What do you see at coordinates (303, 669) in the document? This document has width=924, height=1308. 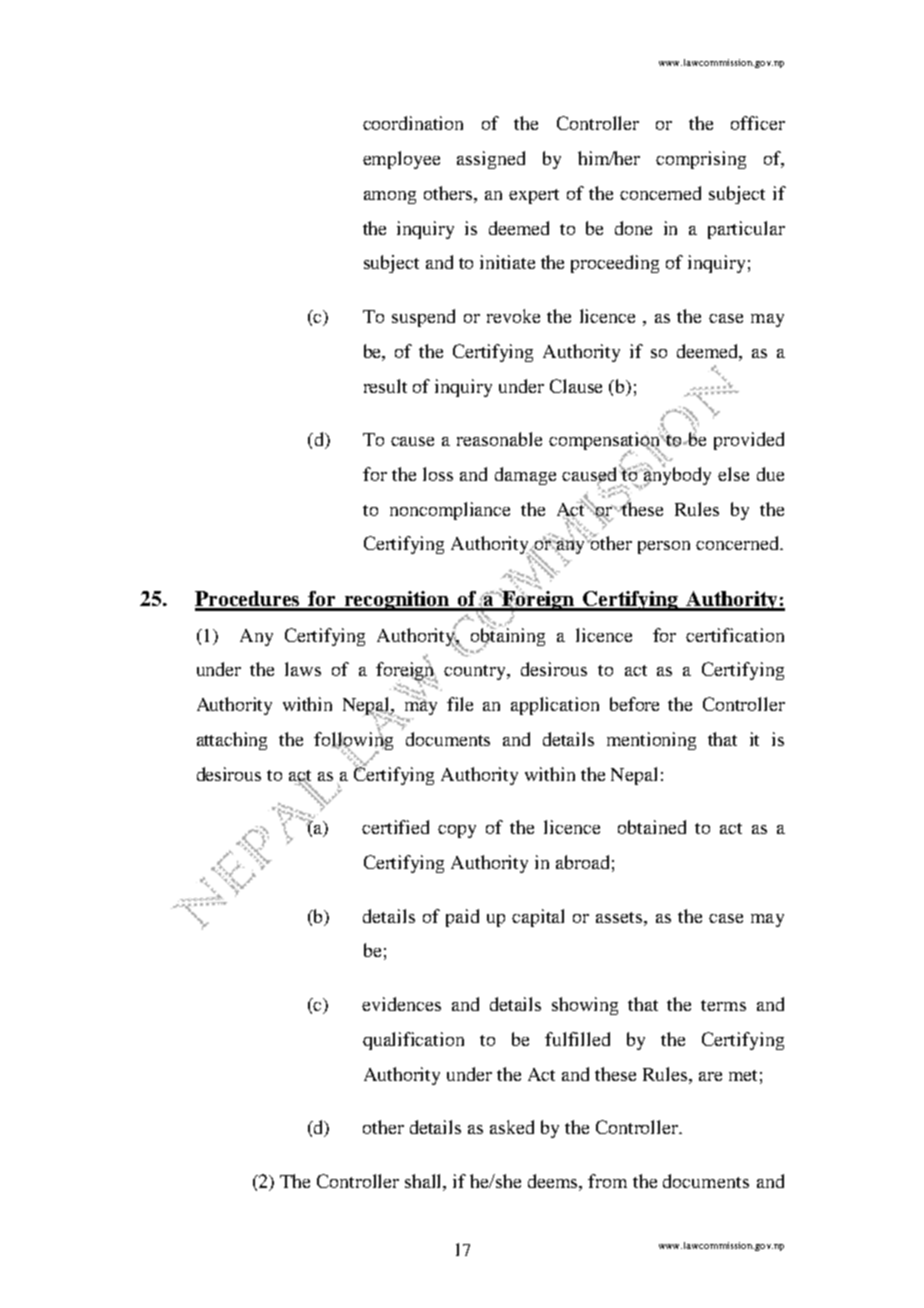 I see `laws` at bounding box center [303, 669].
